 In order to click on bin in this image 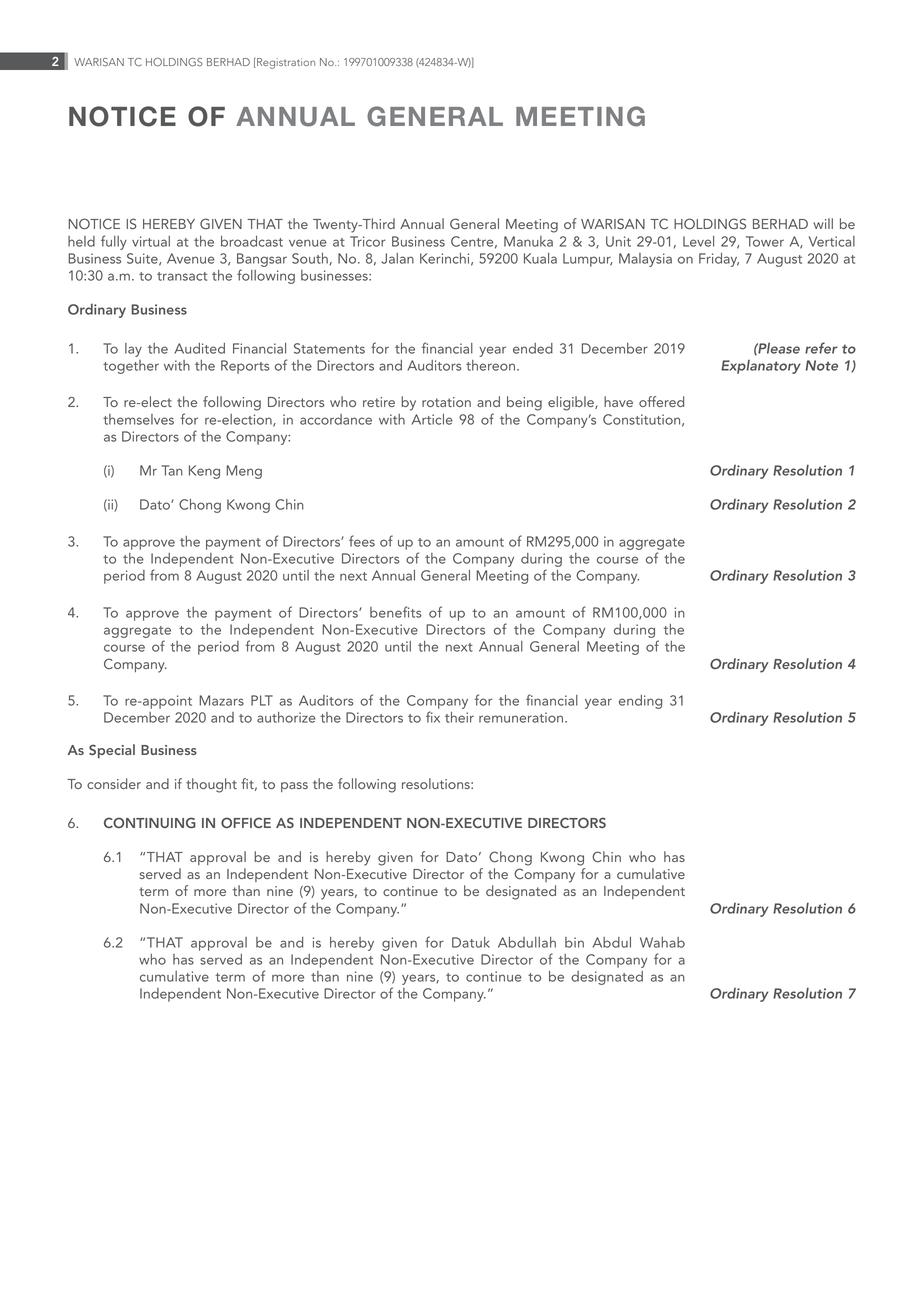, I will do `click(574, 942)`.
